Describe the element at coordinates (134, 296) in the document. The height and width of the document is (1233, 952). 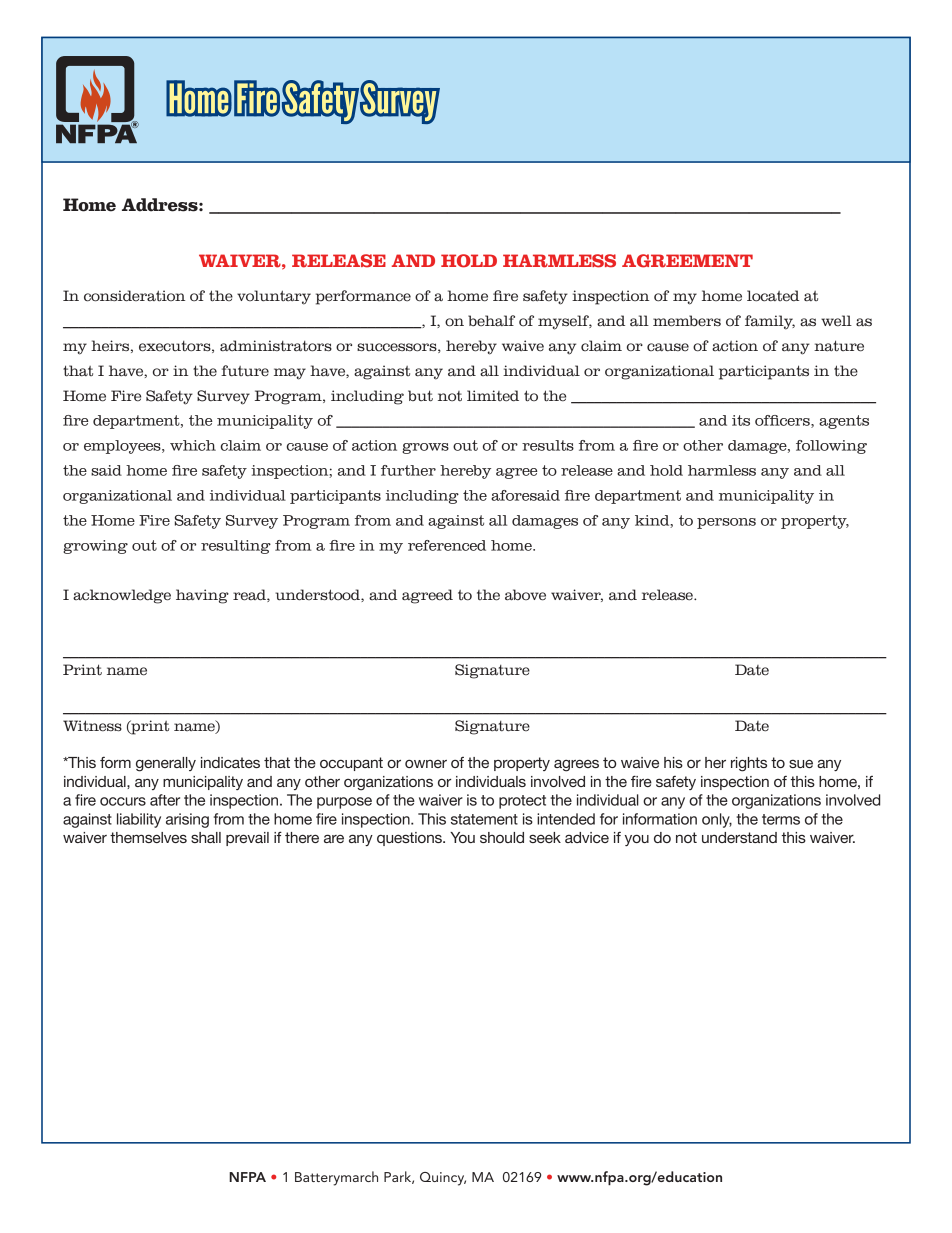
I see `consideration` at that location.
